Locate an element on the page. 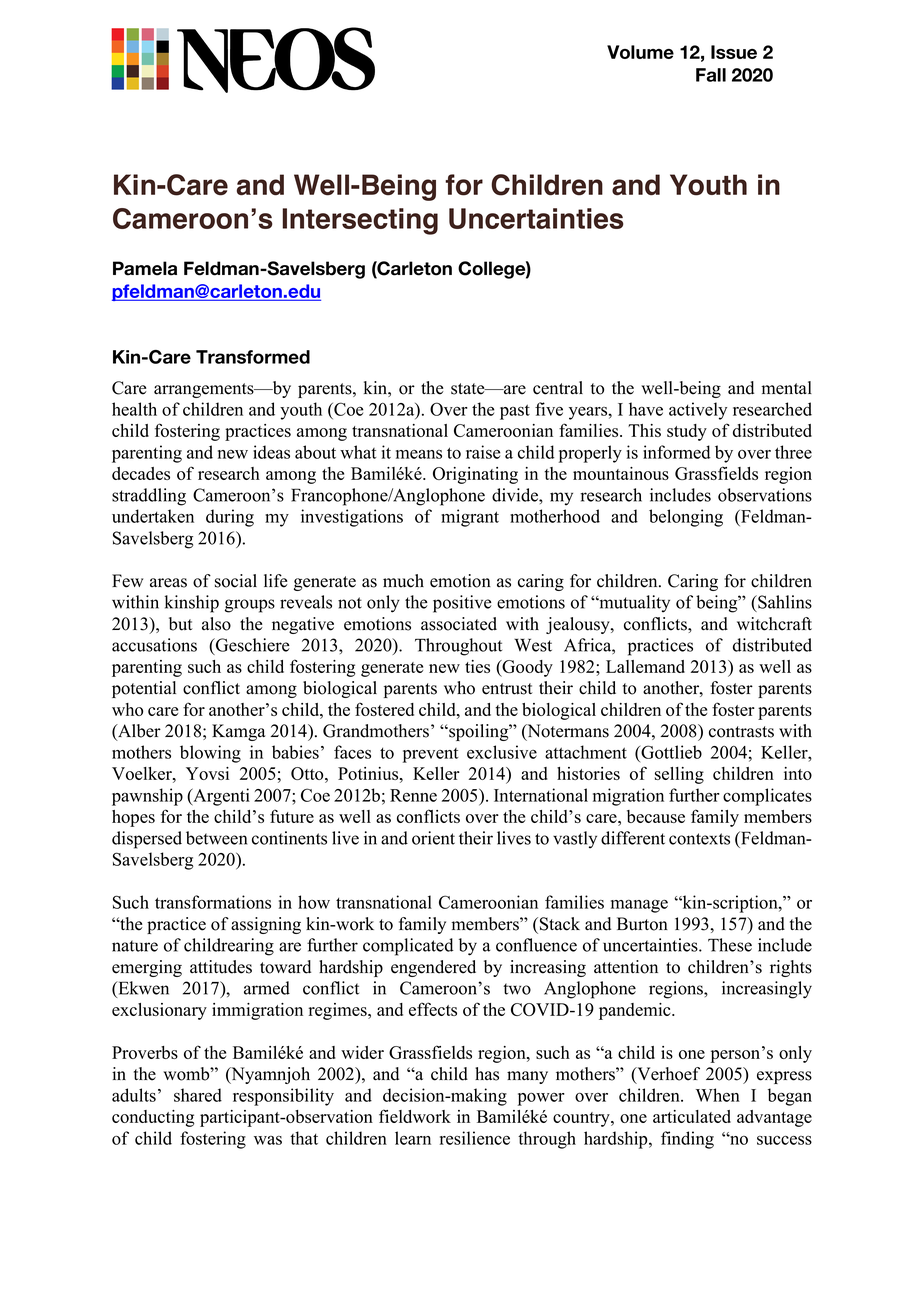  resilience is located at coordinates (475, 1138).
